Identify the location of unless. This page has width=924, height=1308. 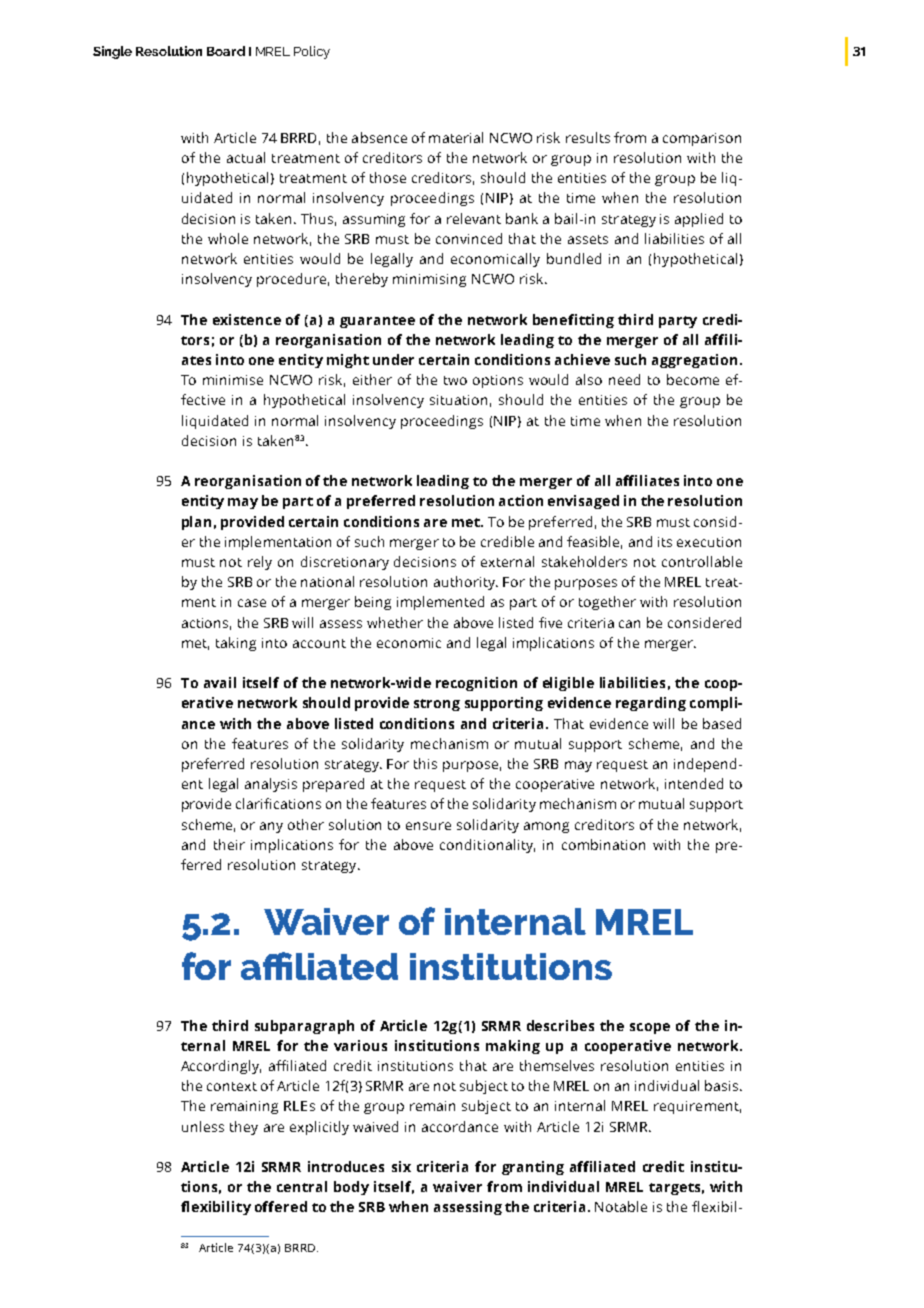
(203, 1126).
